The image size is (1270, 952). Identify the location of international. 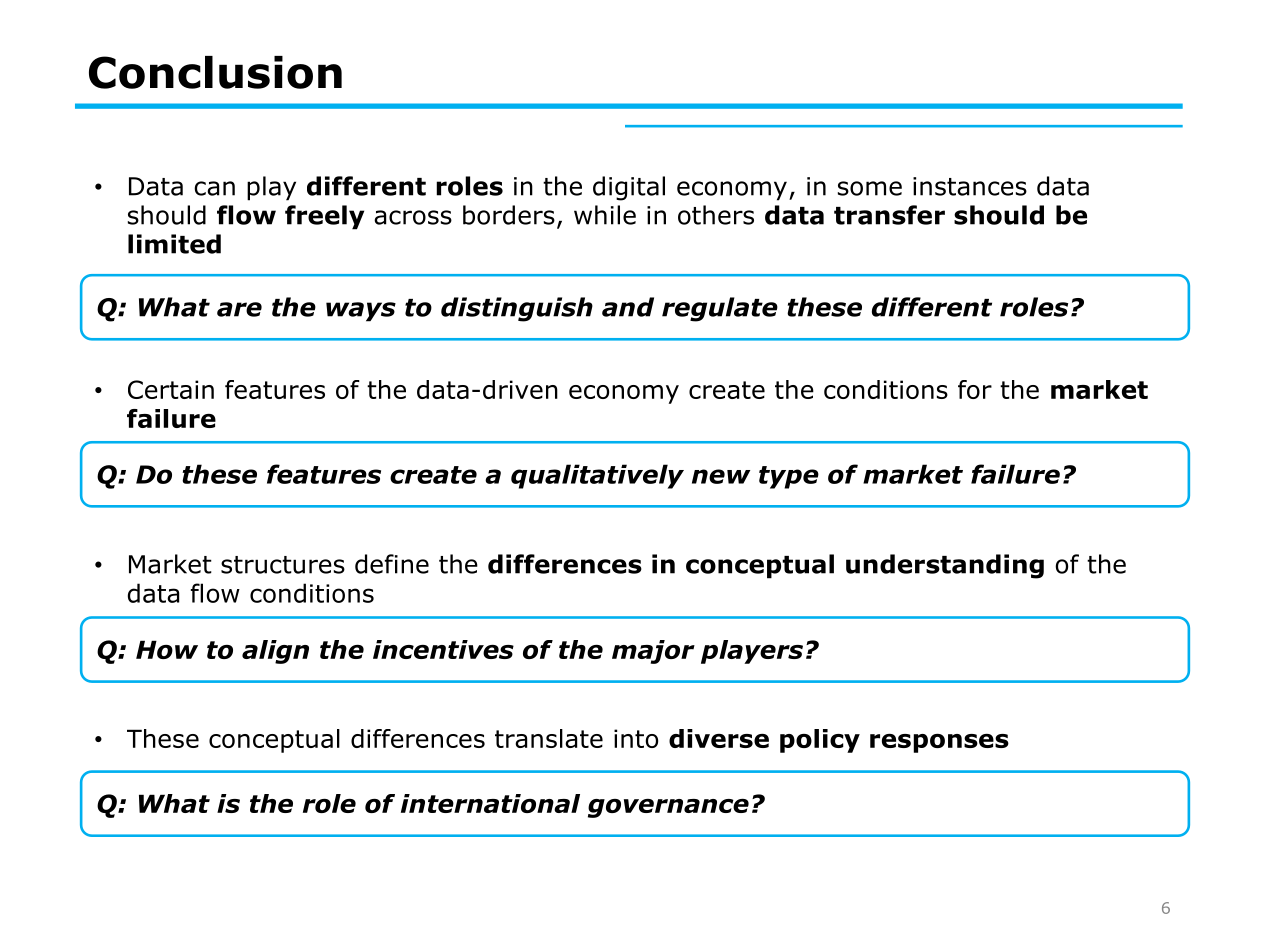
(490, 803).
